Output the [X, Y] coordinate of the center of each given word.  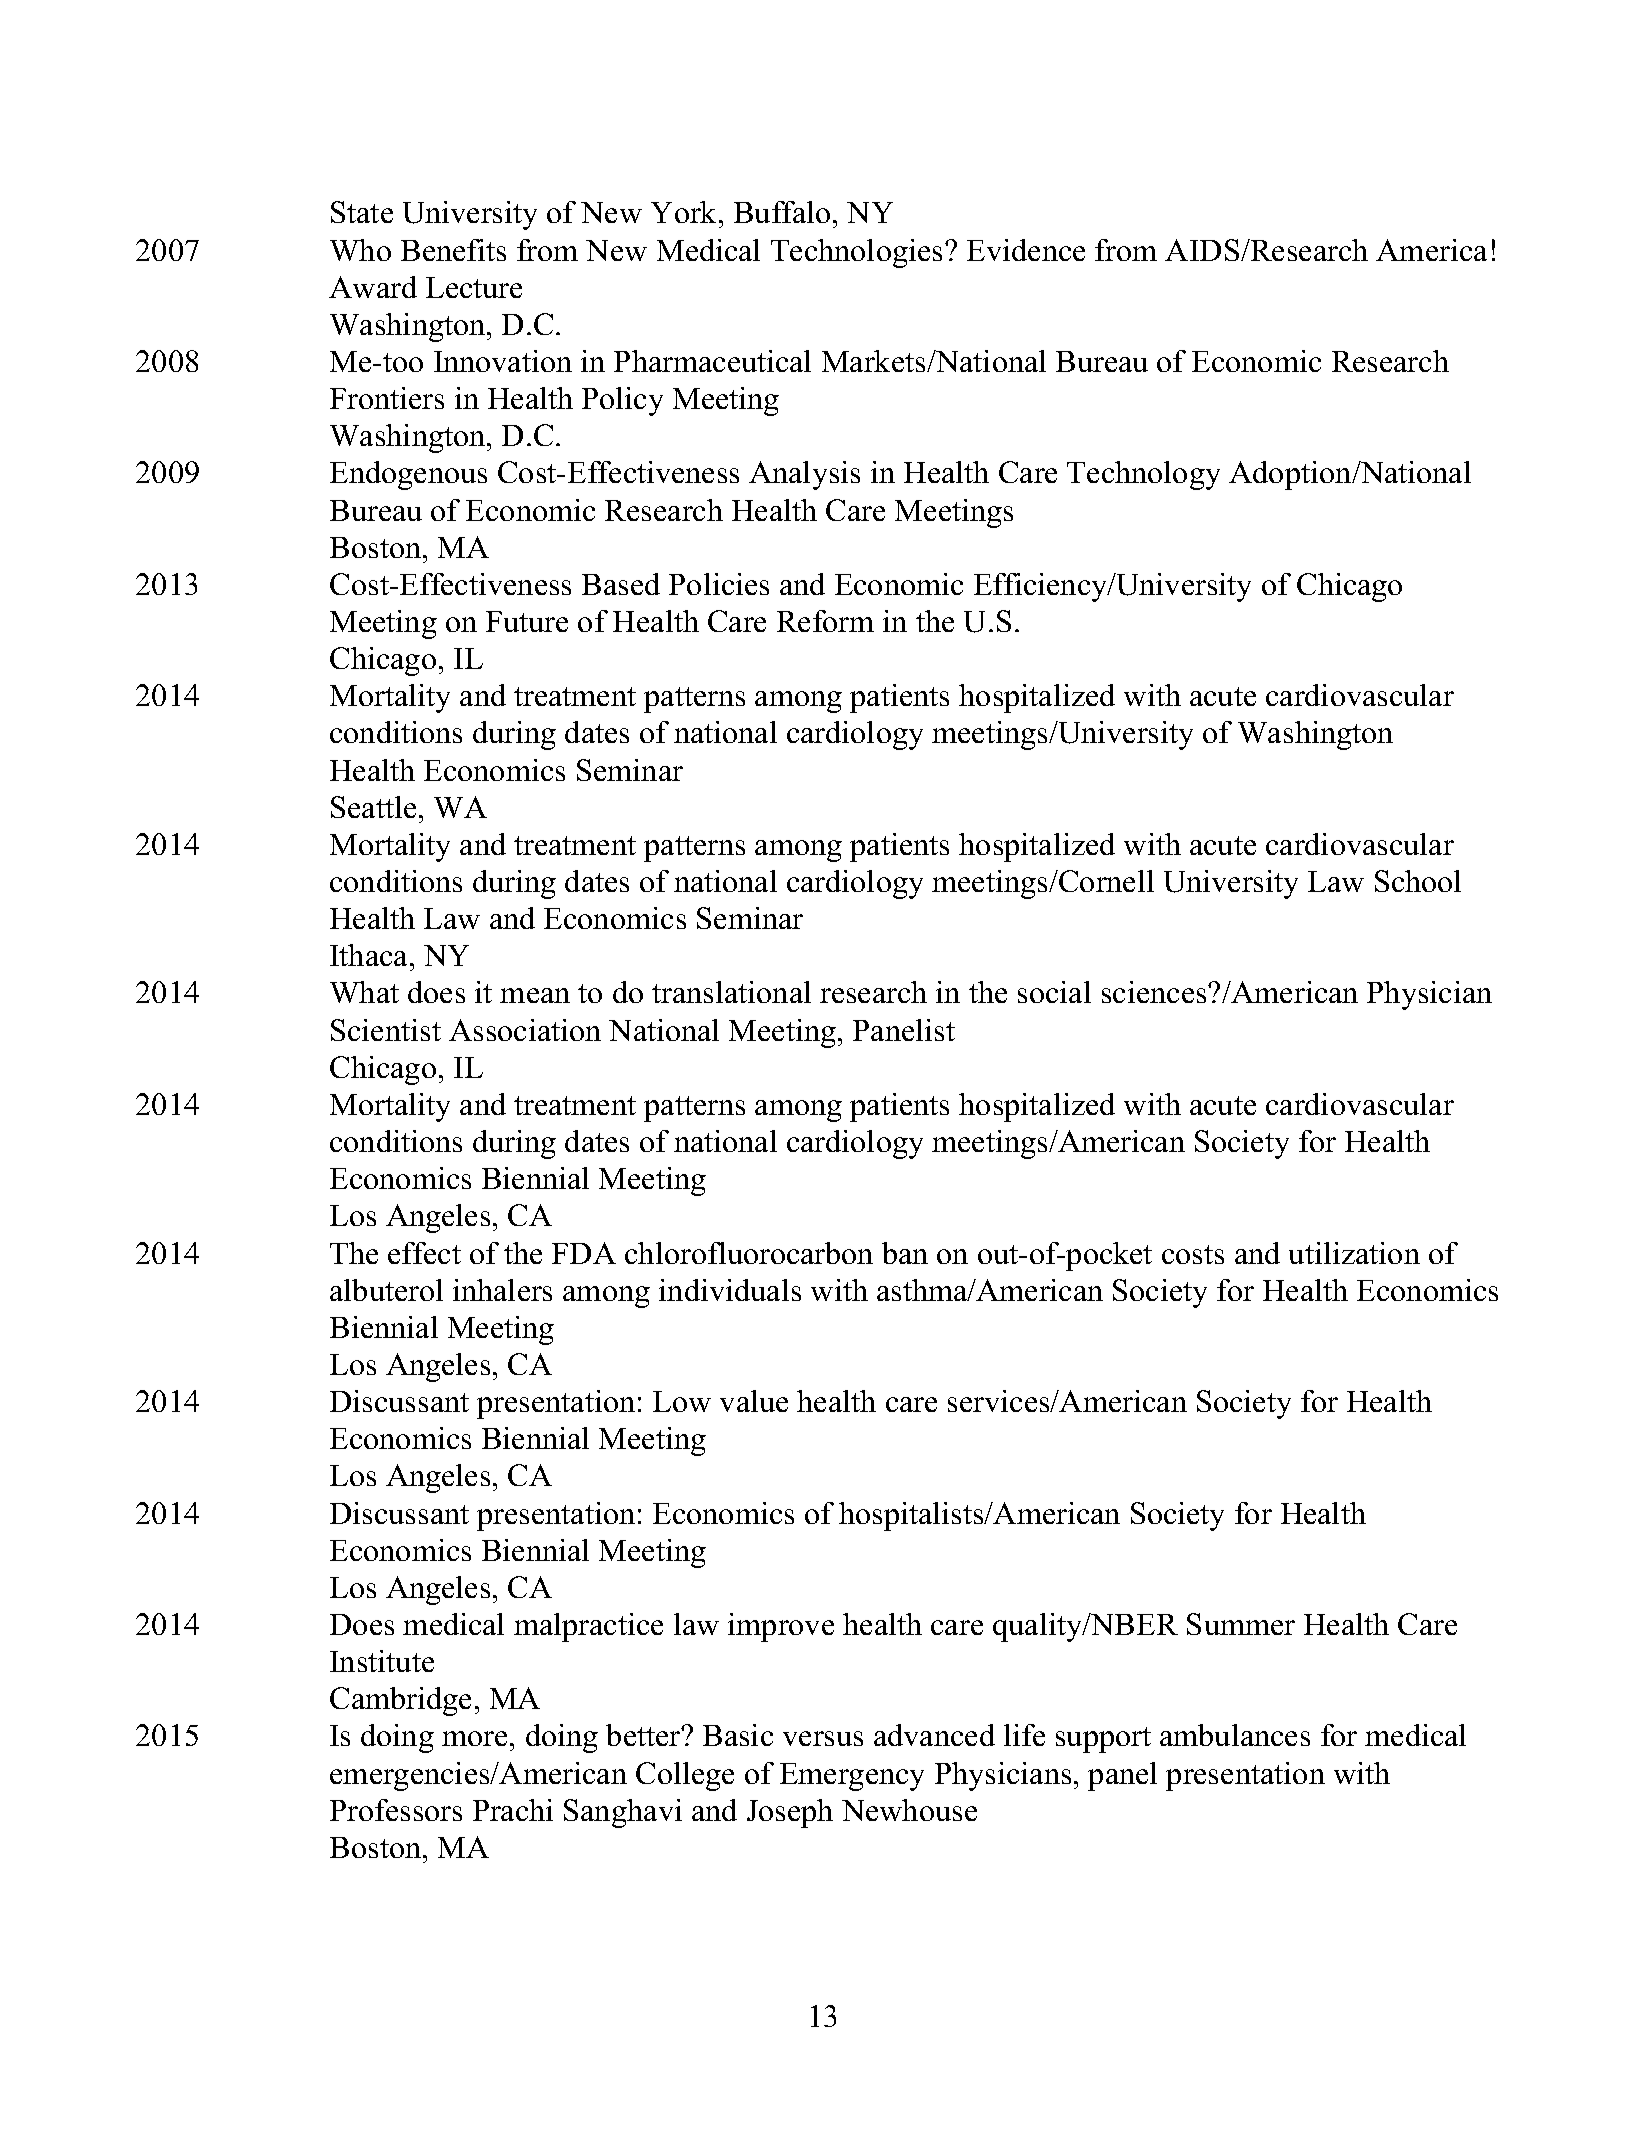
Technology [1143, 475]
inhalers [502, 1290]
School [1418, 881]
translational [731, 992]
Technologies [858, 253]
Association [525, 1030]
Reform [825, 621]
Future [527, 621]
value [754, 1401]
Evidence [1026, 250]
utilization [1354, 1253]
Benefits [453, 250]
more [476, 1738]
